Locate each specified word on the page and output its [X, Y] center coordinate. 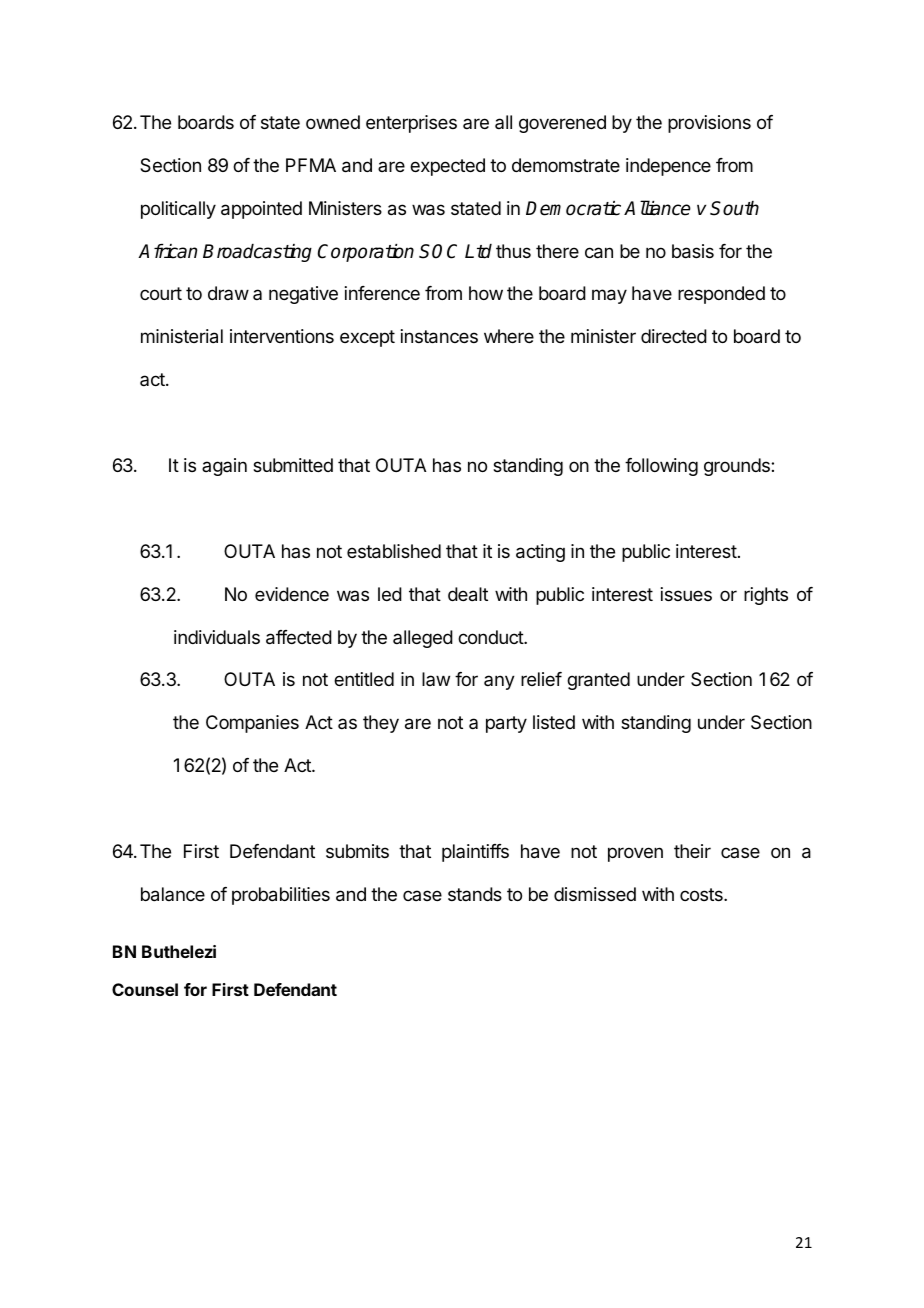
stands [475, 894]
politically [178, 210]
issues [686, 594]
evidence [292, 594]
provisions [709, 124]
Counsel [145, 989]
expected [447, 167]
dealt [468, 594]
